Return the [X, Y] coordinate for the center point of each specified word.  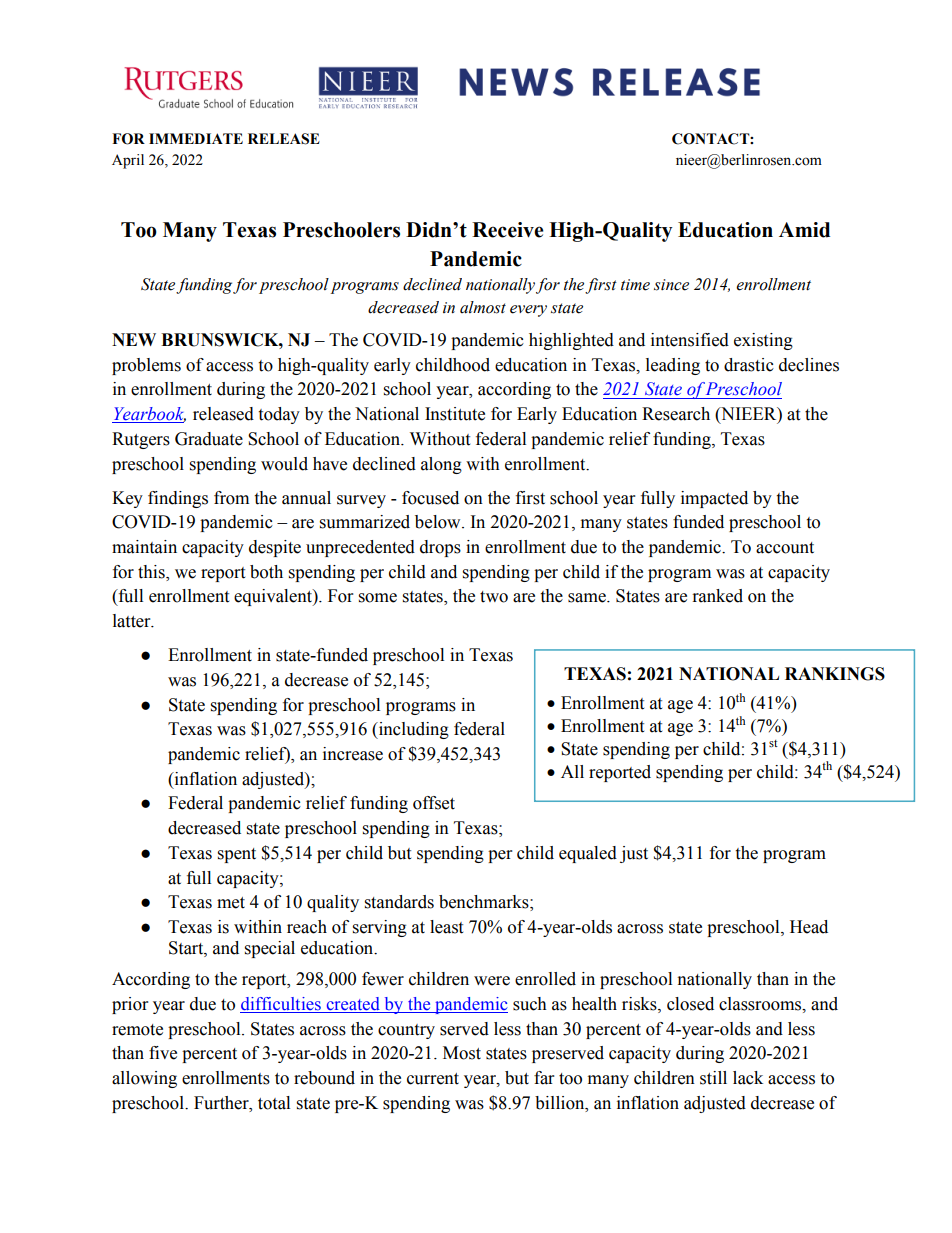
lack [748, 1078]
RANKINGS [835, 674]
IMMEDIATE [196, 138]
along [441, 465]
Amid [804, 230]
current [433, 1079]
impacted [714, 499]
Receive [507, 230]
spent [237, 855]
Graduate [209, 439]
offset [434, 803]
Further [222, 1103]
